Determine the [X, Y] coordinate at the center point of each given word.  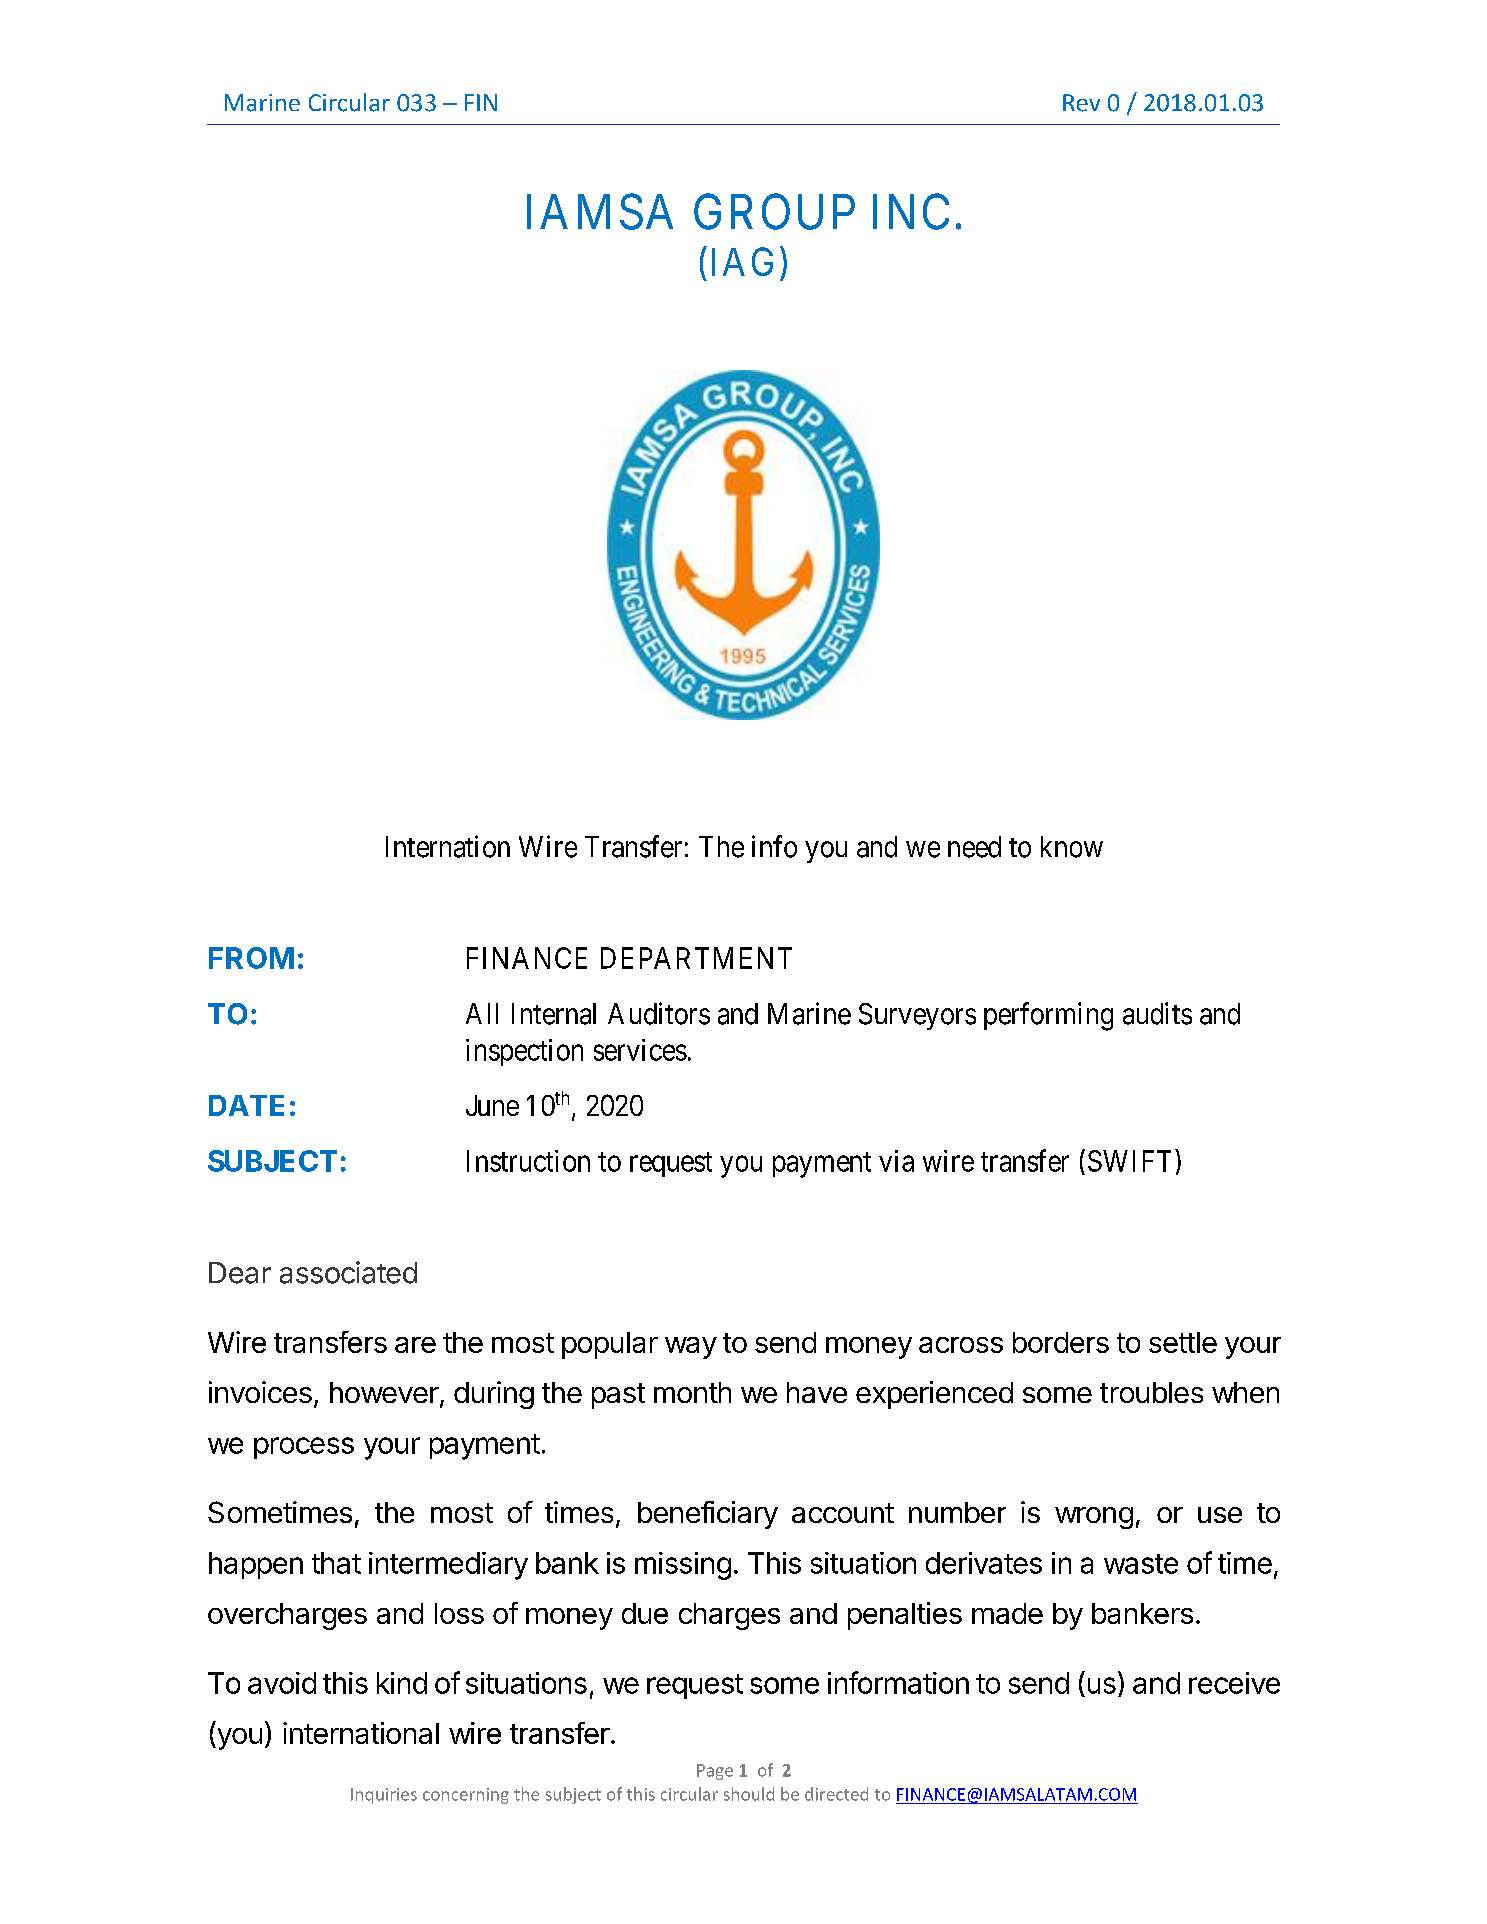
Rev [1081, 103]
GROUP [774, 212]
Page [715, 1772]
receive [1234, 1683]
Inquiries [384, 1796]
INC [911, 212]
